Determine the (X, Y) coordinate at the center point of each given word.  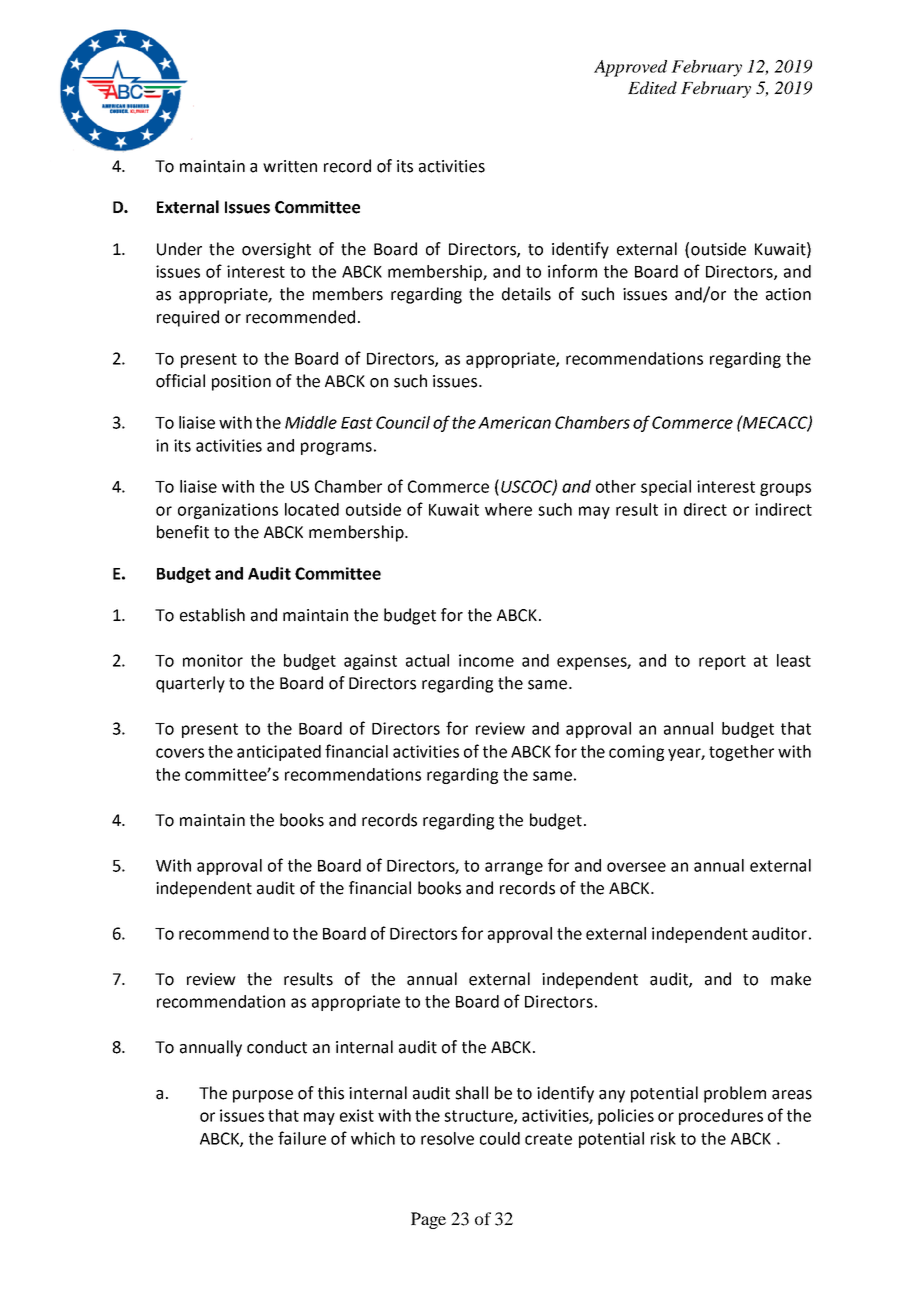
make (791, 979)
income (486, 660)
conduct (277, 1047)
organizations (228, 511)
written (290, 166)
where (508, 509)
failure (302, 1138)
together (741, 753)
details (526, 294)
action (788, 294)
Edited (652, 87)
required (188, 318)
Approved (630, 68)
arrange (514, 868)
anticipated (279, 753)
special (666, 488)
